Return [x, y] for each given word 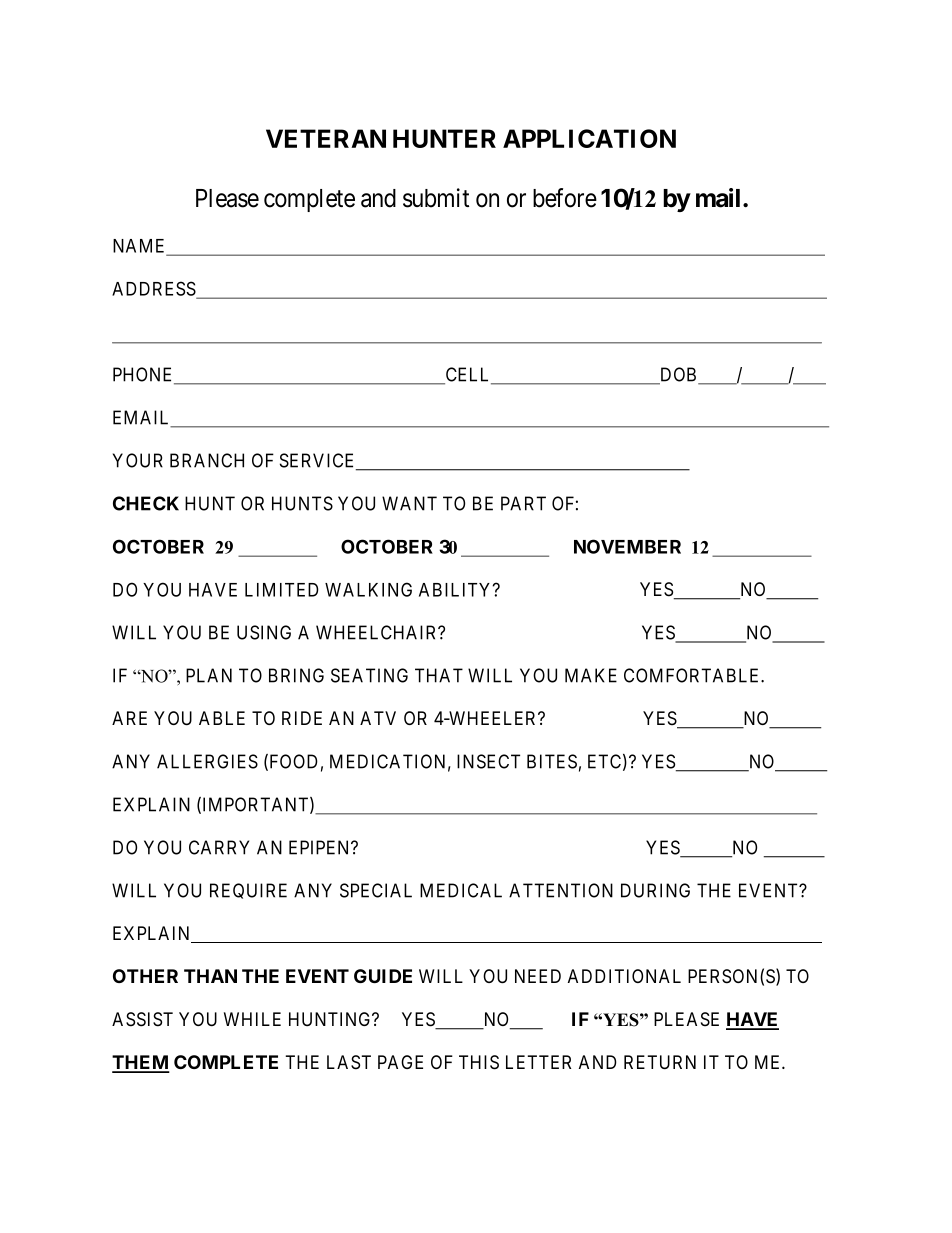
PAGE [400, 1062]
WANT [409, 503]
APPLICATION [589, 138]
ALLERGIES [207, 761]
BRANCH [207, 460]
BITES [552, 761]
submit [436, 198]
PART [523, 503]
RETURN [660, 1062]
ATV [378, 718]
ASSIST [142, 1019]
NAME [141, 247]
